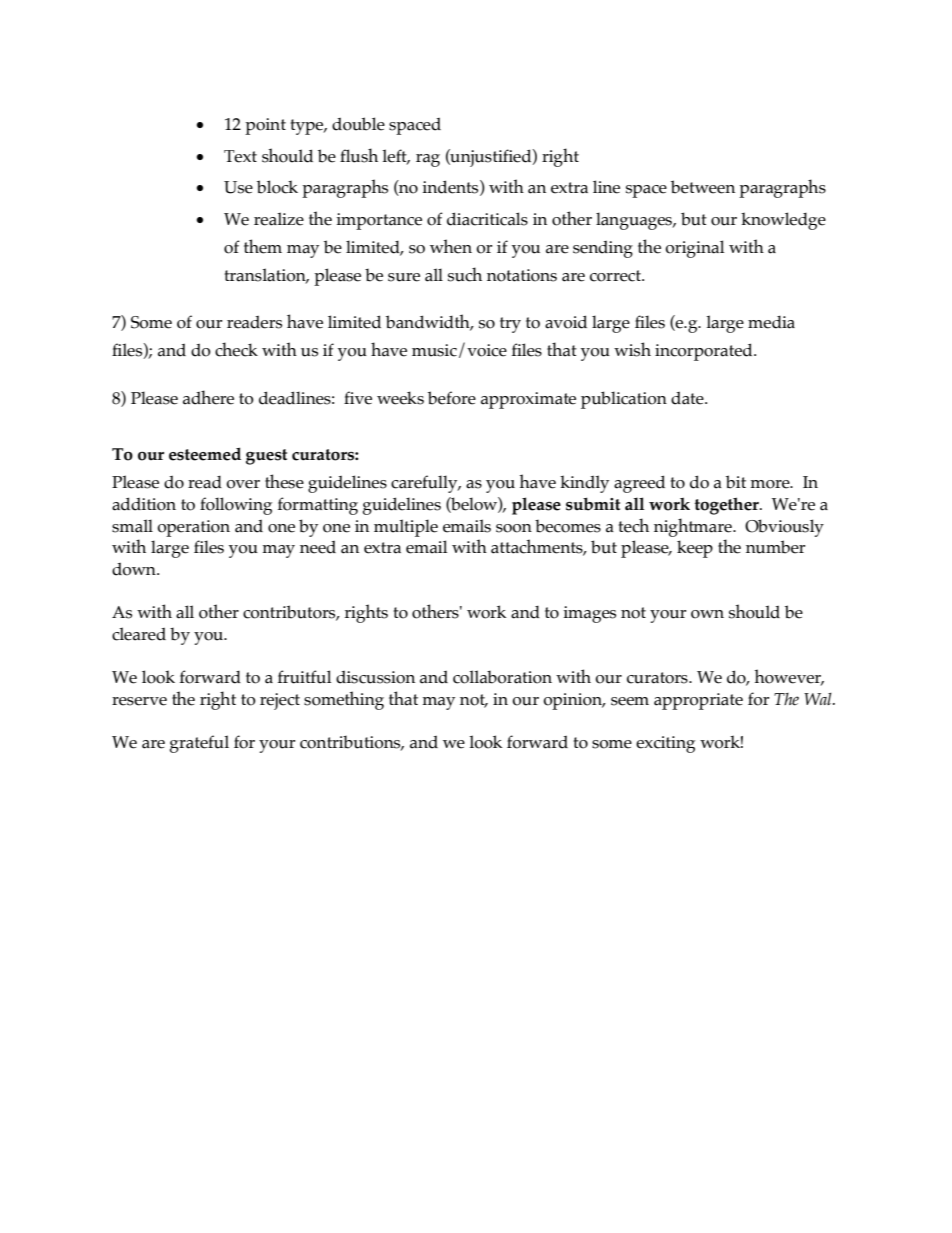 This screenshot has height=1233, width=952. What do you see at coordinates (243, 484) in the screenshot?
I see `over` at bounding box center [243, 484].
